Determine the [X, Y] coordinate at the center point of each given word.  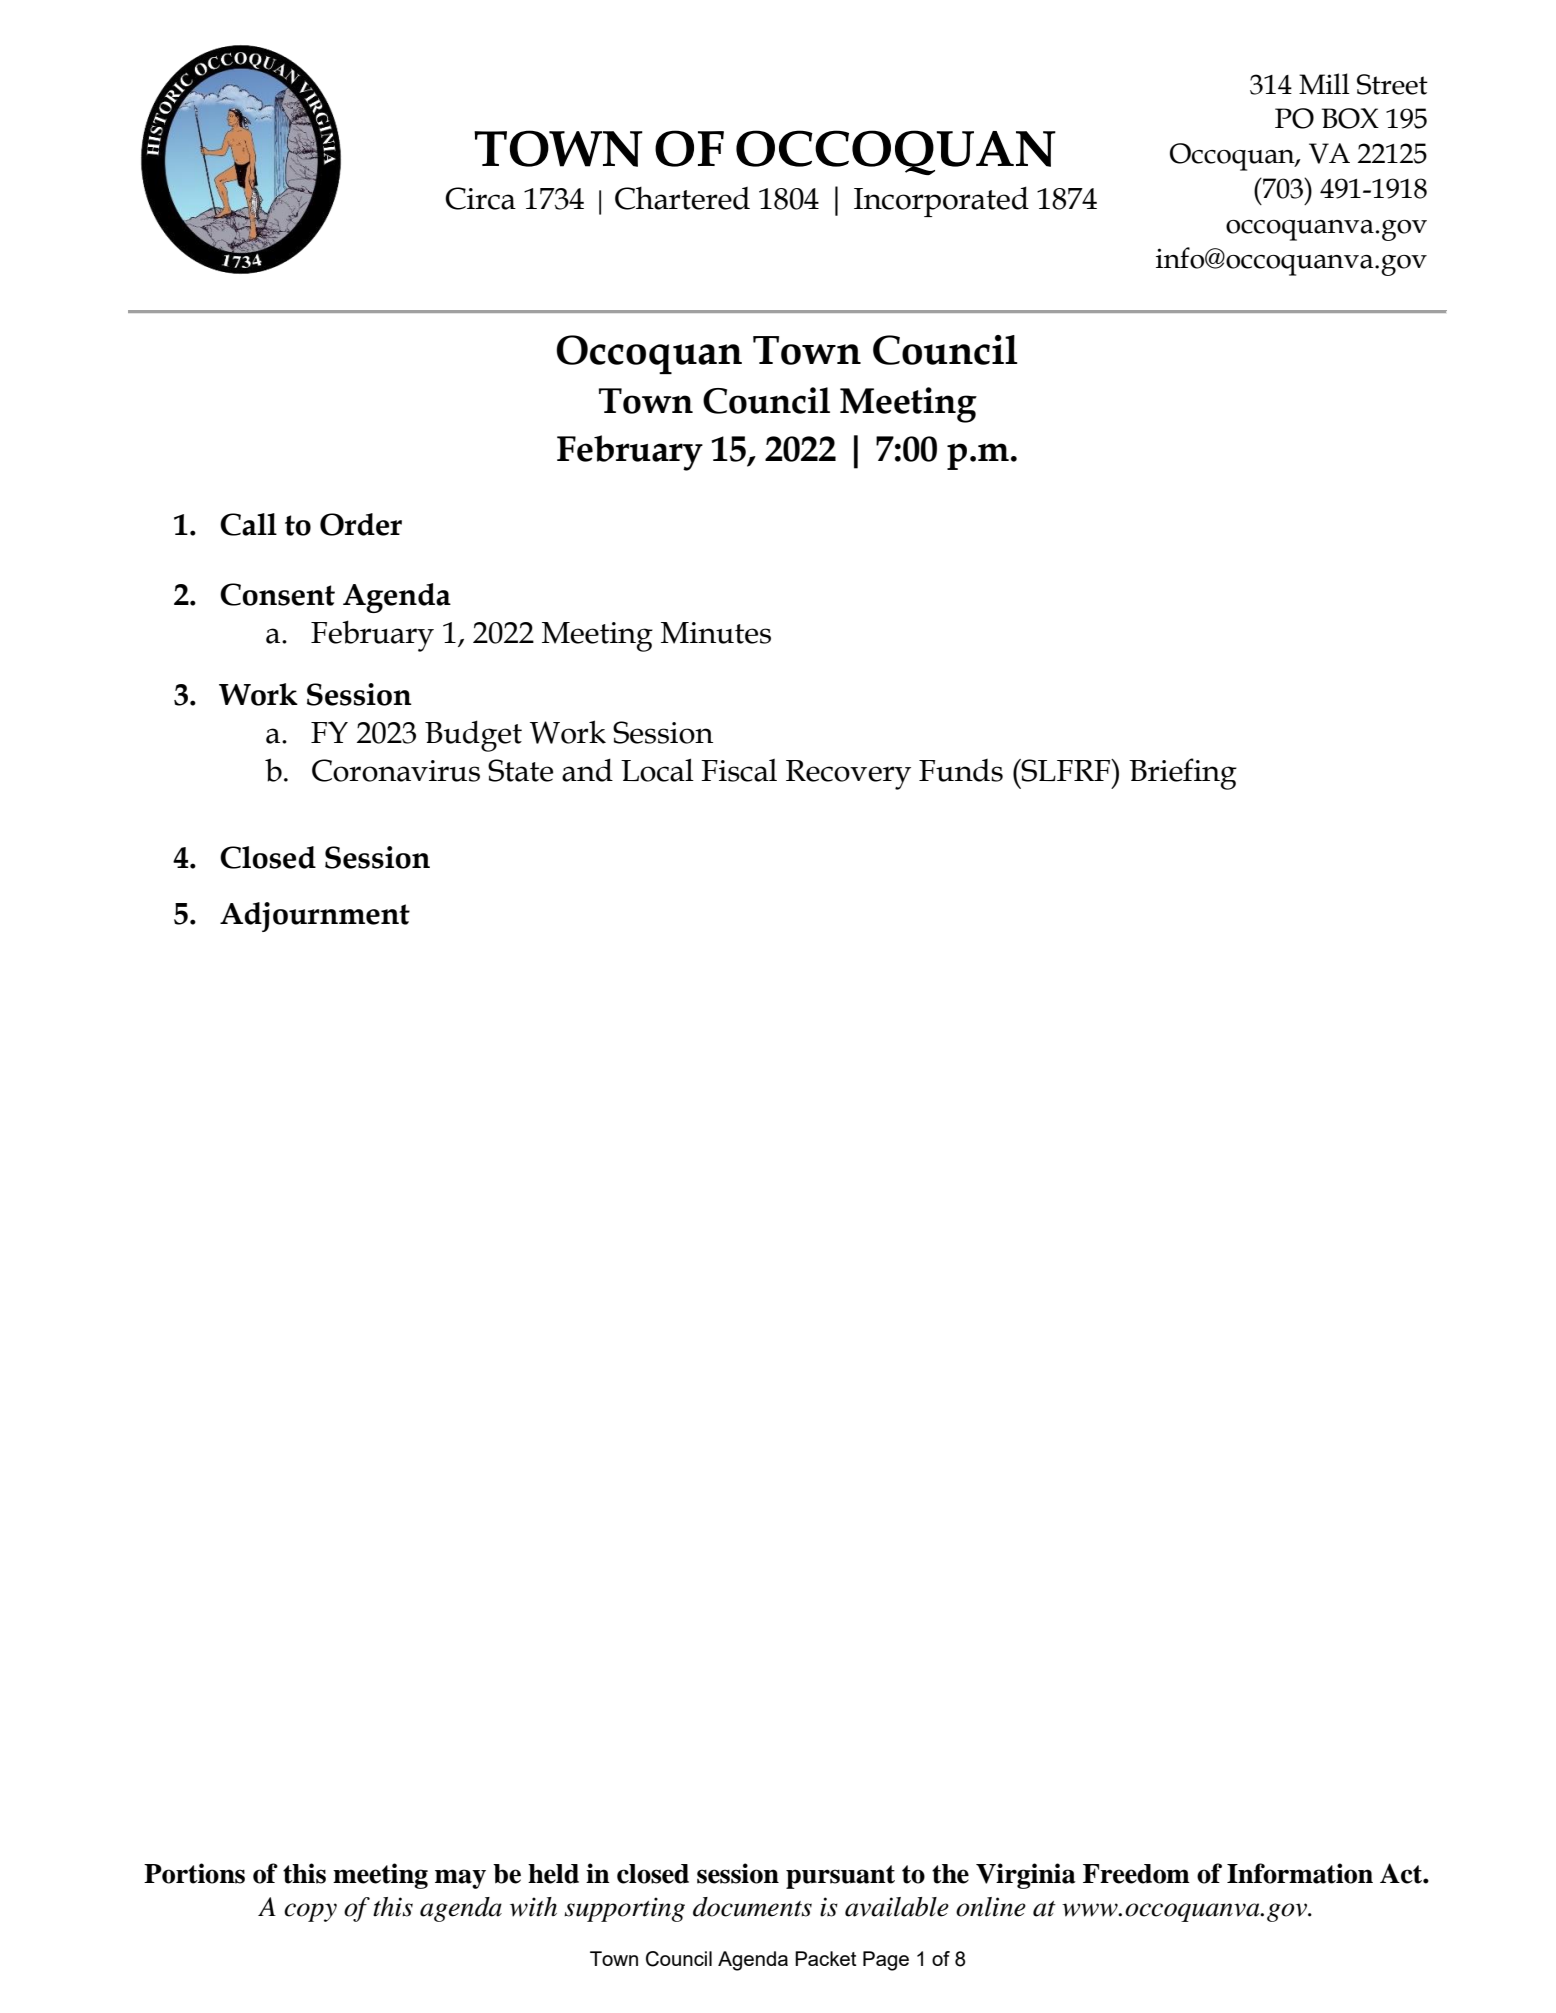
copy [310, 1912]
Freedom [1136, 1874]
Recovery [848, 775]
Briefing [1183, 774]
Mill [1324, 84]
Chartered [682, 198]
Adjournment [315, 917]
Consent [277, 594]
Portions [194, 1873]
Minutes [716, 633]
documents [752, 1907]
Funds [961, 770]
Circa [480, 198]
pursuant [840, 1877]
